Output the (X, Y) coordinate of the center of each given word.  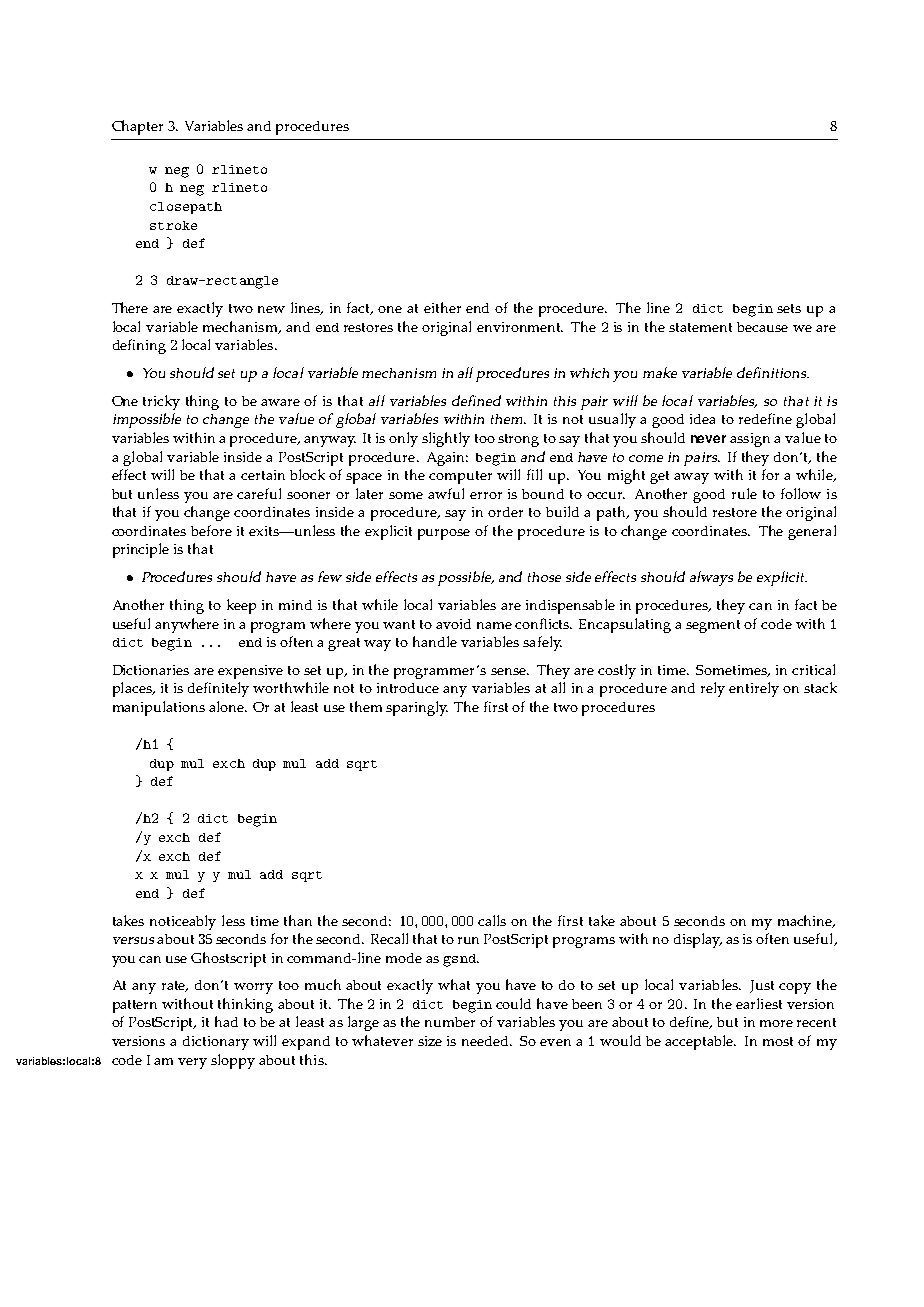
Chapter (137, 127)
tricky (161, 402)
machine (806, 921)
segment (713, 626)
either (442, 307)
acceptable (700, 1042)
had (226, 1021)
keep (241, 606)
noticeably (183, 922)
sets (789, 308)
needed (486, 1041)
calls (492, 920)
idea (702, 419)
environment (520, 327)
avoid (453, 624)
